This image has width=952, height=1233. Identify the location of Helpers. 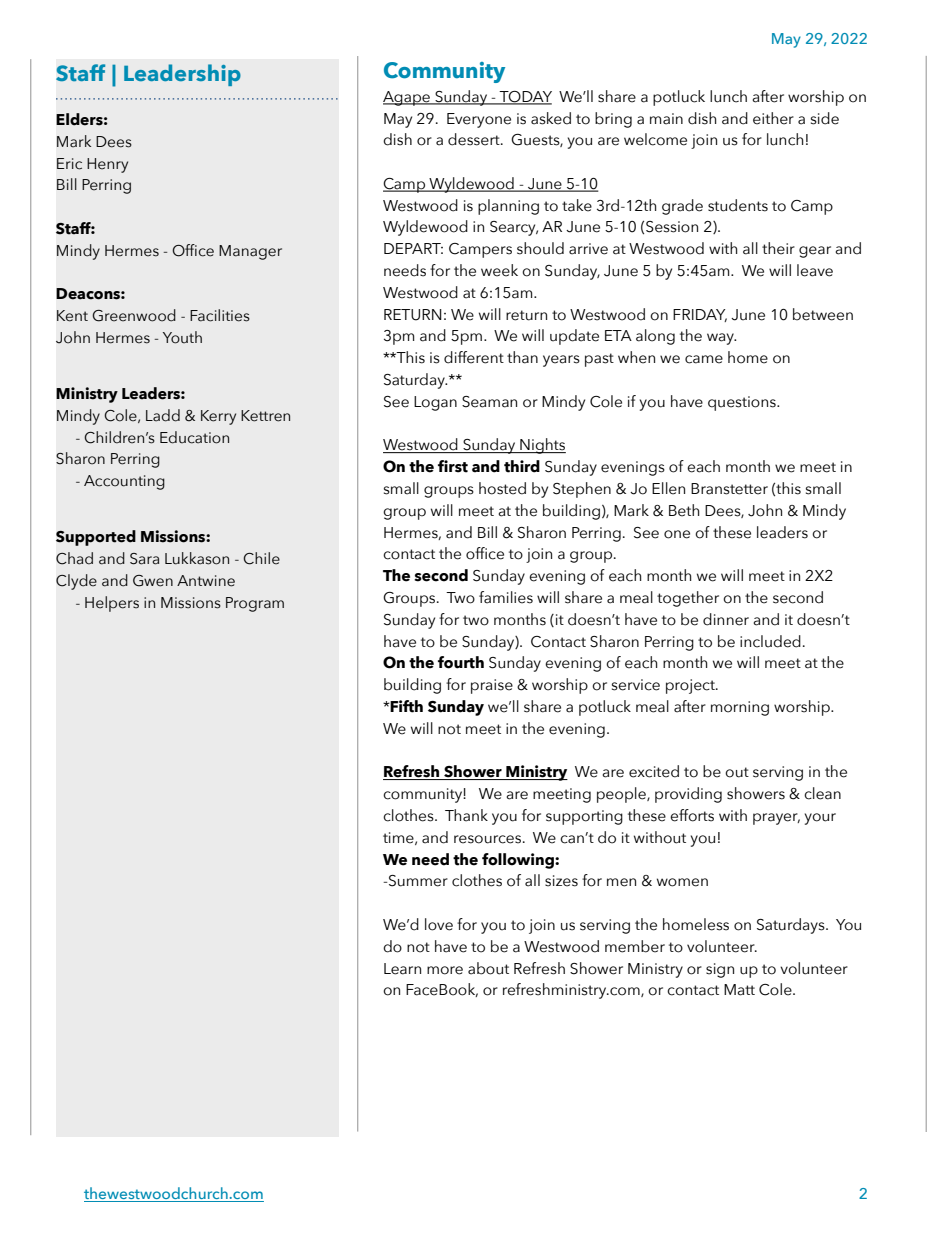
(112, 604).
